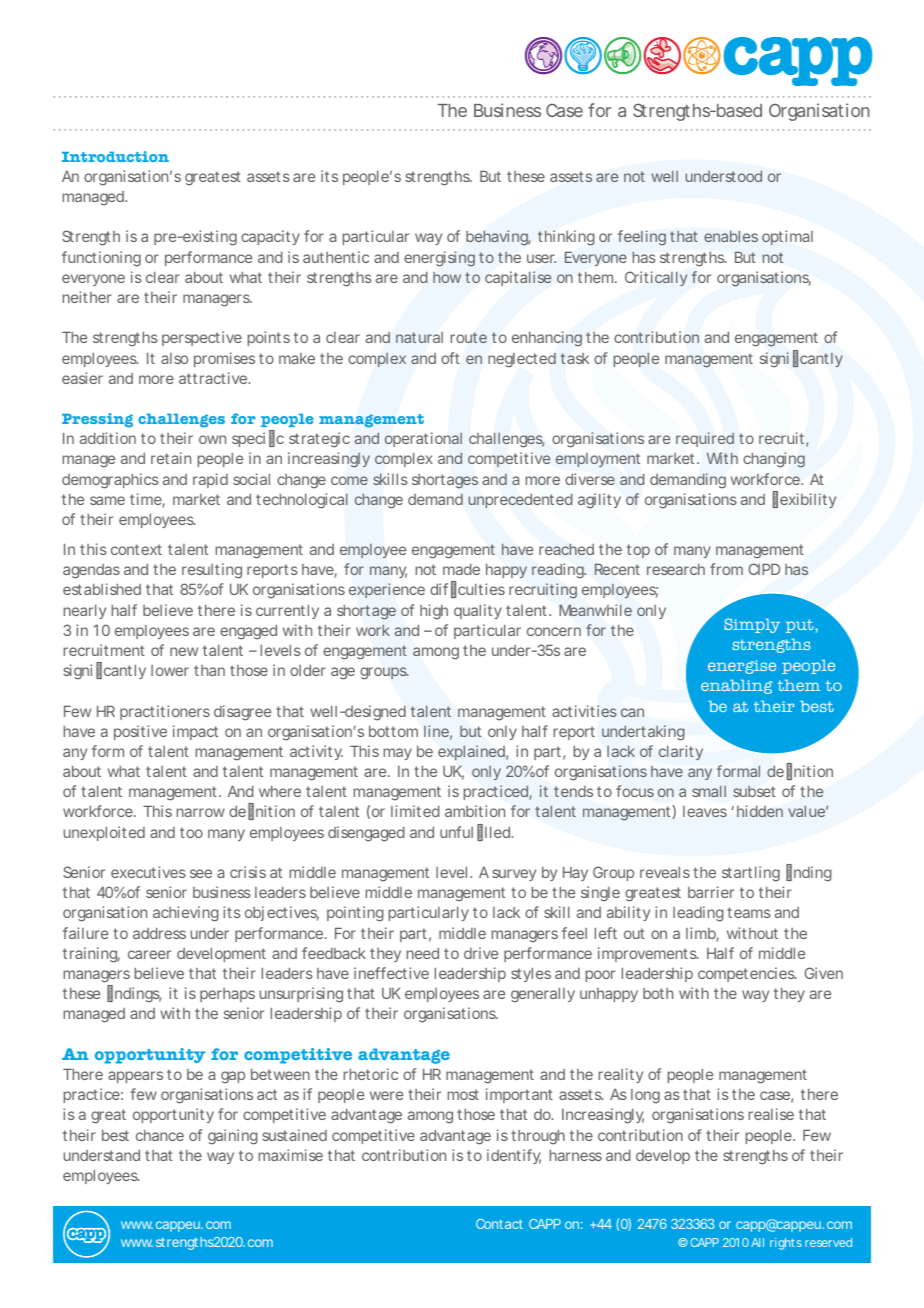 The width and height of the document is (924, 1308). Describe the element at coordinates (393, 731) in the document. I see `bottom` at that location.
